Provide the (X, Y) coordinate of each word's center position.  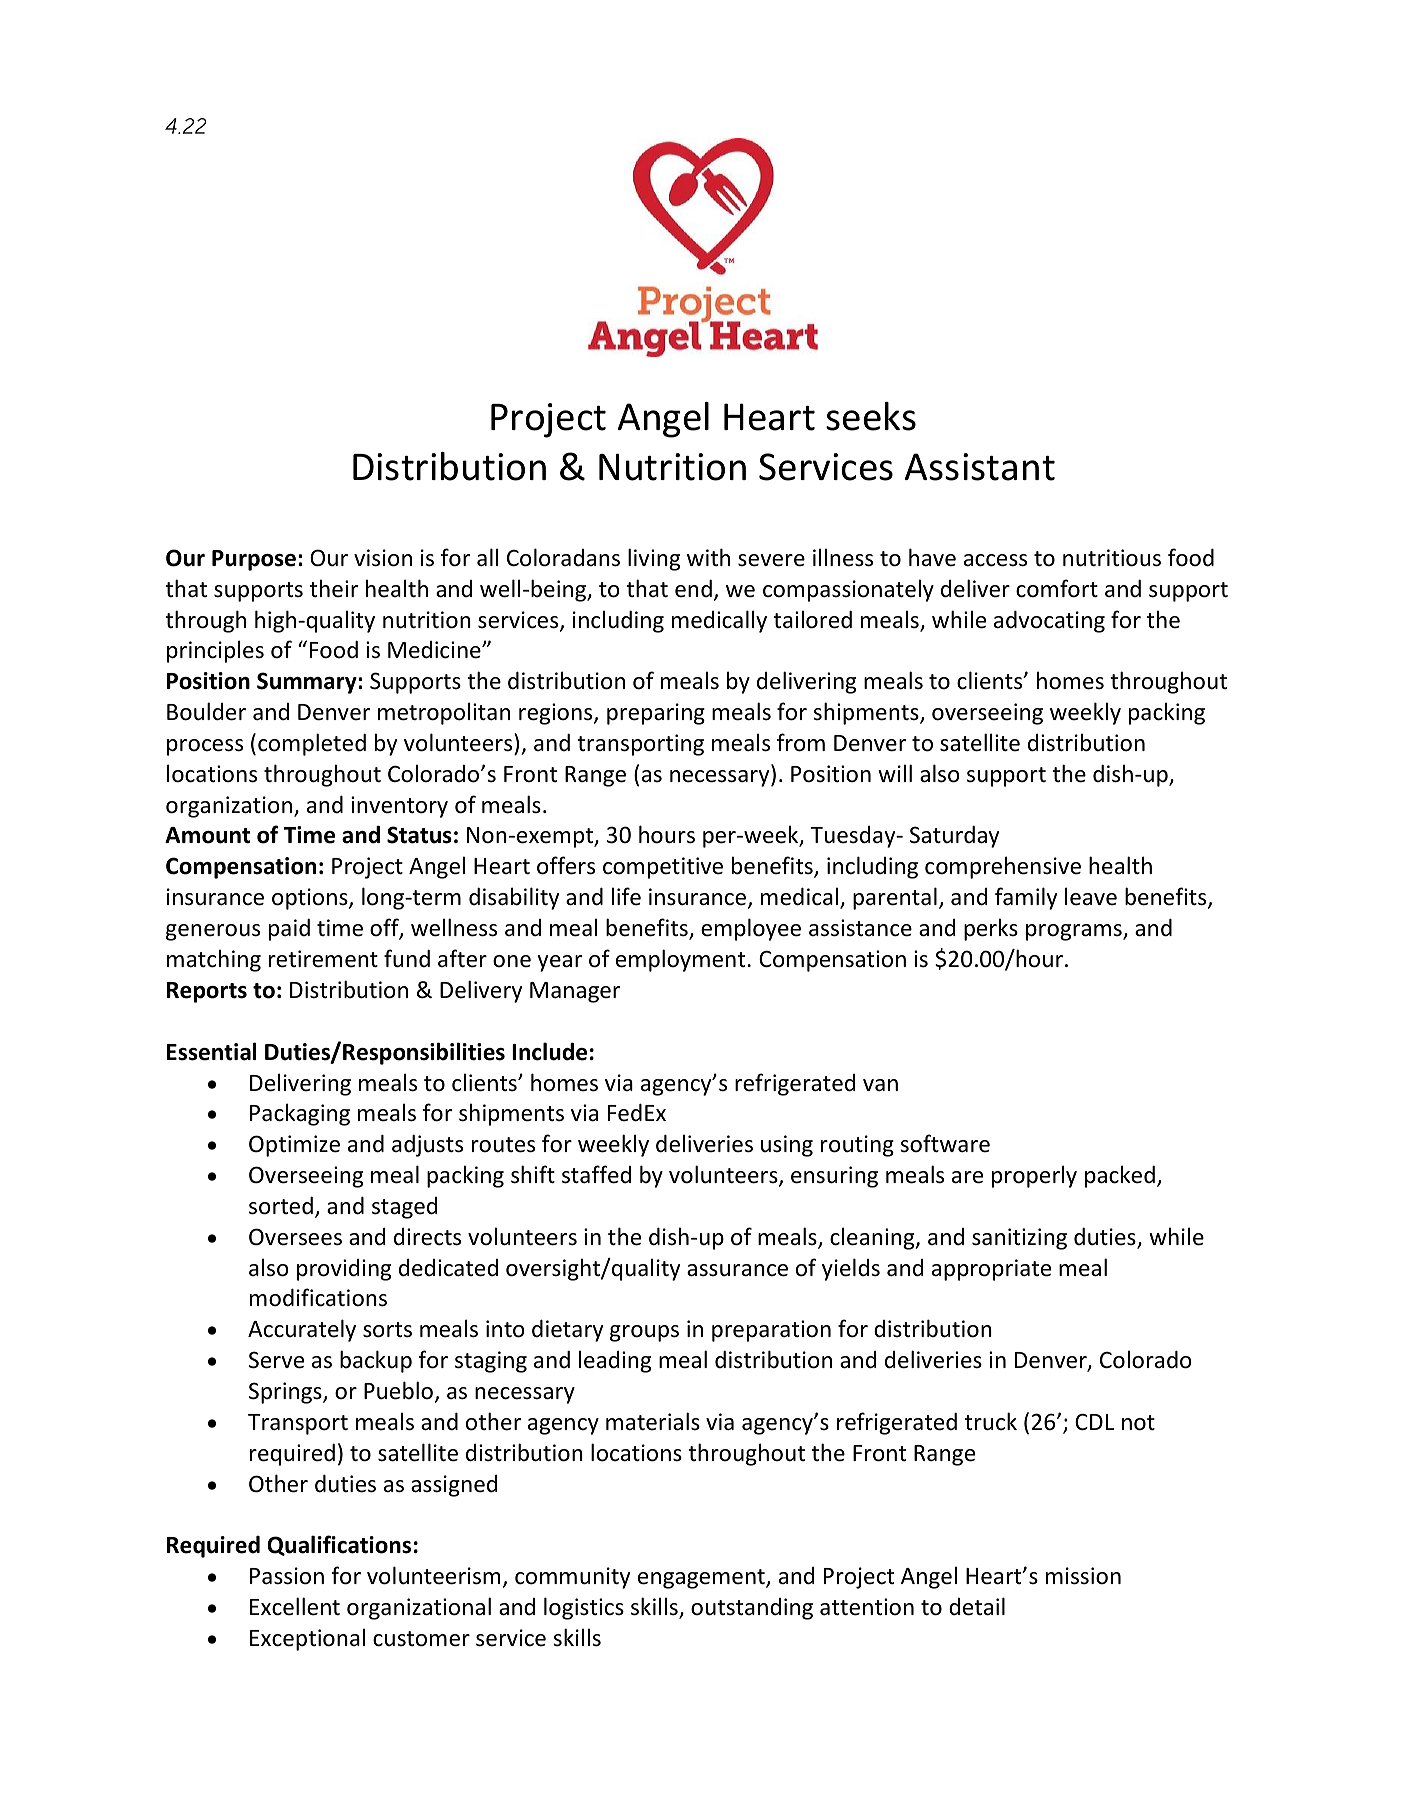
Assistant (979, 467)
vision (383, 558)
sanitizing (1019, 1239)
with (708, 557)
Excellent (295, 1606)
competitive (663, 868)
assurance (737, 1270)
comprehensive (1003, 867)
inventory (399, 807)
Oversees (295, 1237)
